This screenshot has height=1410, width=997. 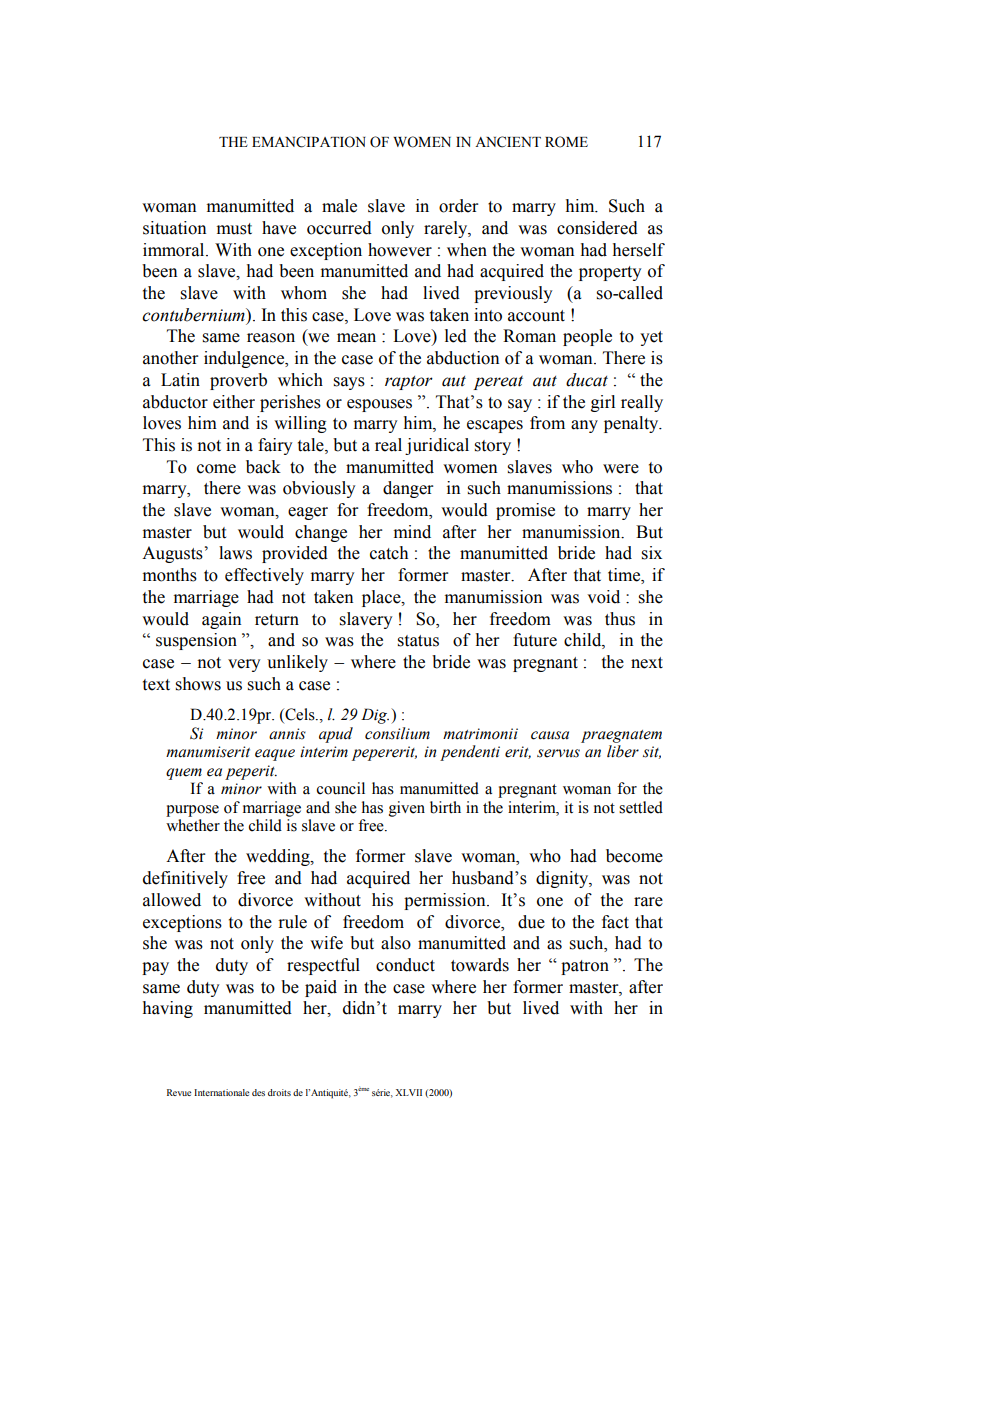 I want to click on consilium, so click(x=397, y=733).
